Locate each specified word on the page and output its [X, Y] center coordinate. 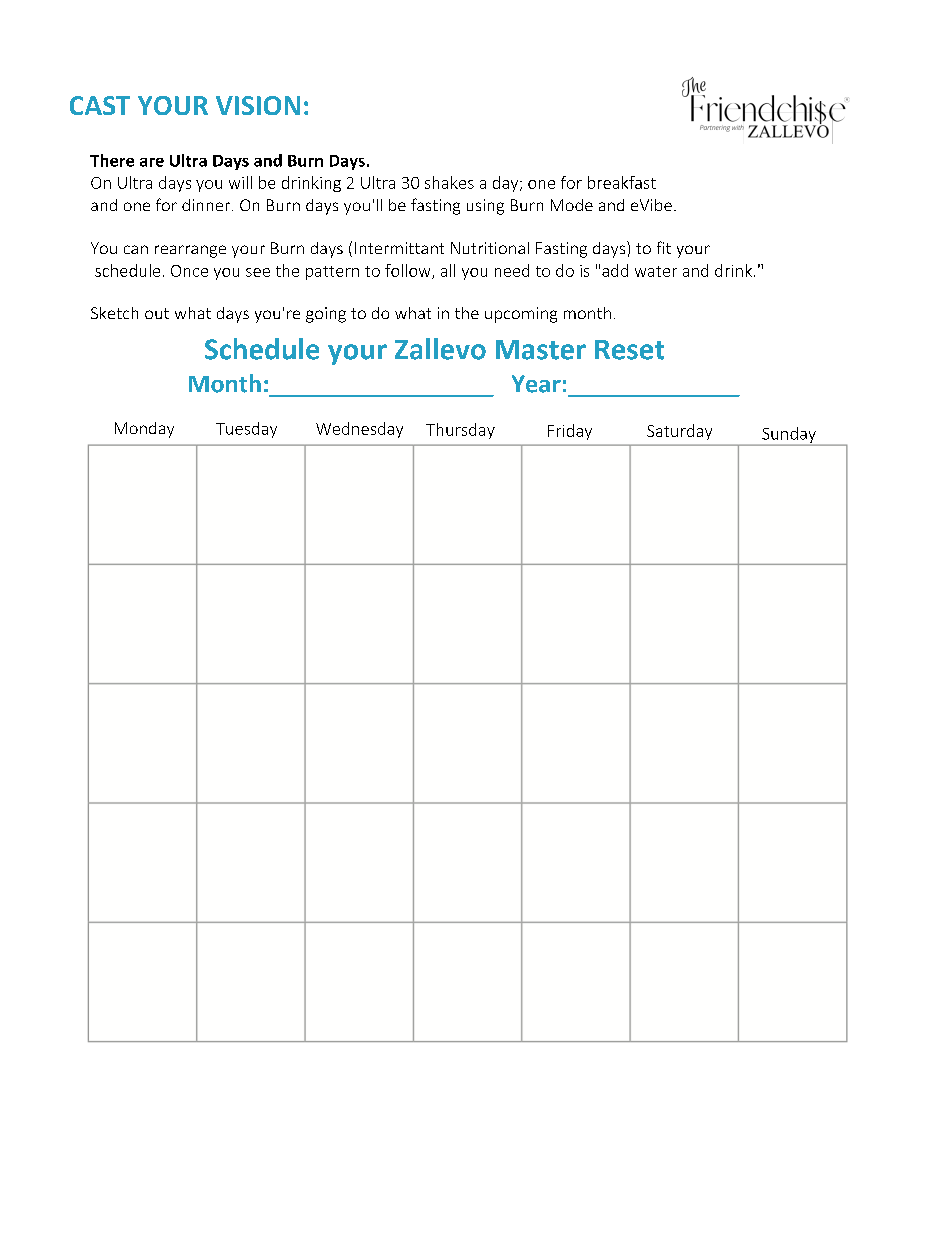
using [485, 207]
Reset [629, 350]
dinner [207, 205]
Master [541, 350]
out [157, 313]
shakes [449, 182]
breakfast [622, 182]
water [656, 271]
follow [409, 271]
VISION [258, 105]
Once [189, 271]
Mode [572, 205]
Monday [144, 430]
